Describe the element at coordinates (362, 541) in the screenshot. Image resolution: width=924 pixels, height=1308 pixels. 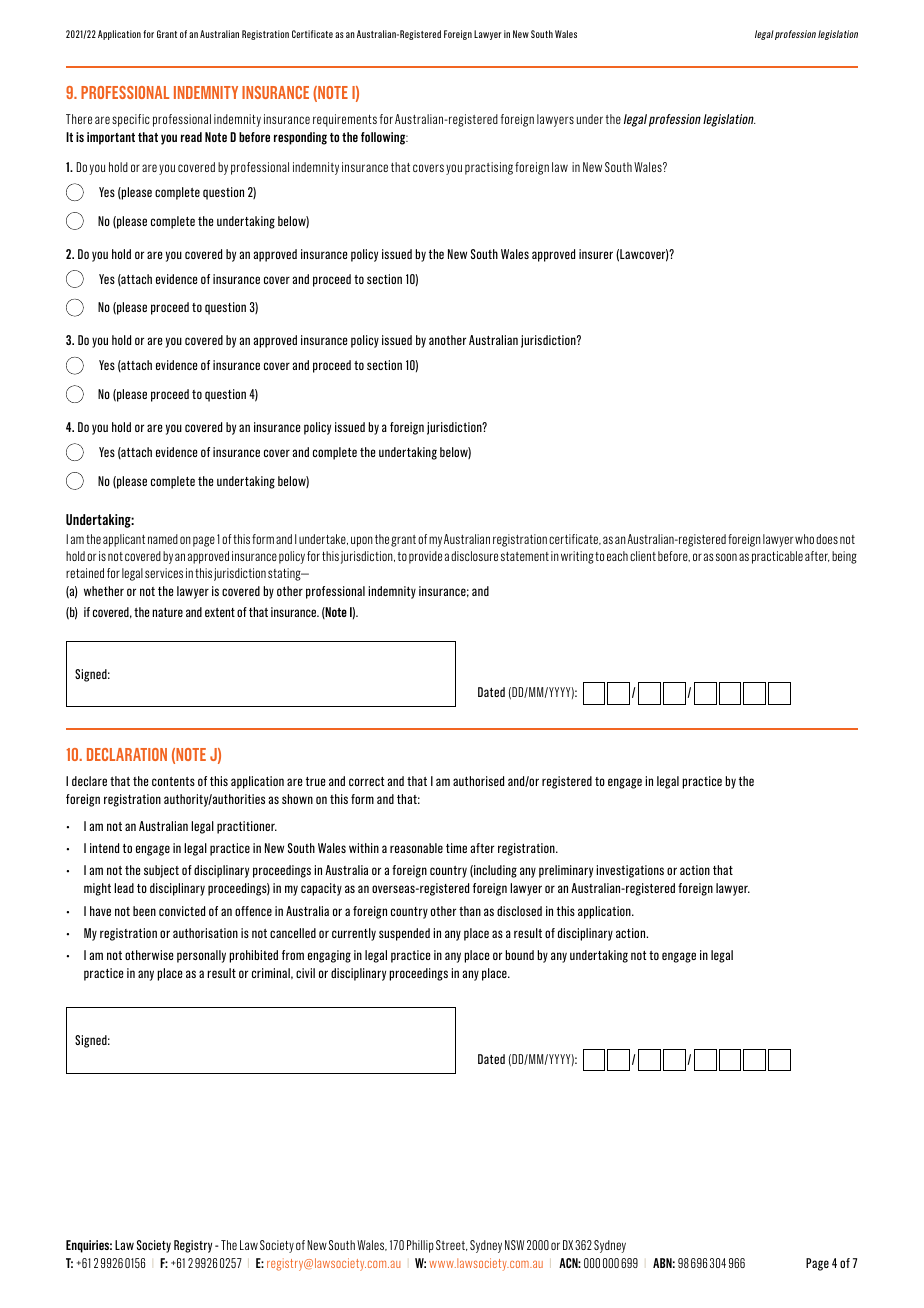
I see `upon` at that location.
